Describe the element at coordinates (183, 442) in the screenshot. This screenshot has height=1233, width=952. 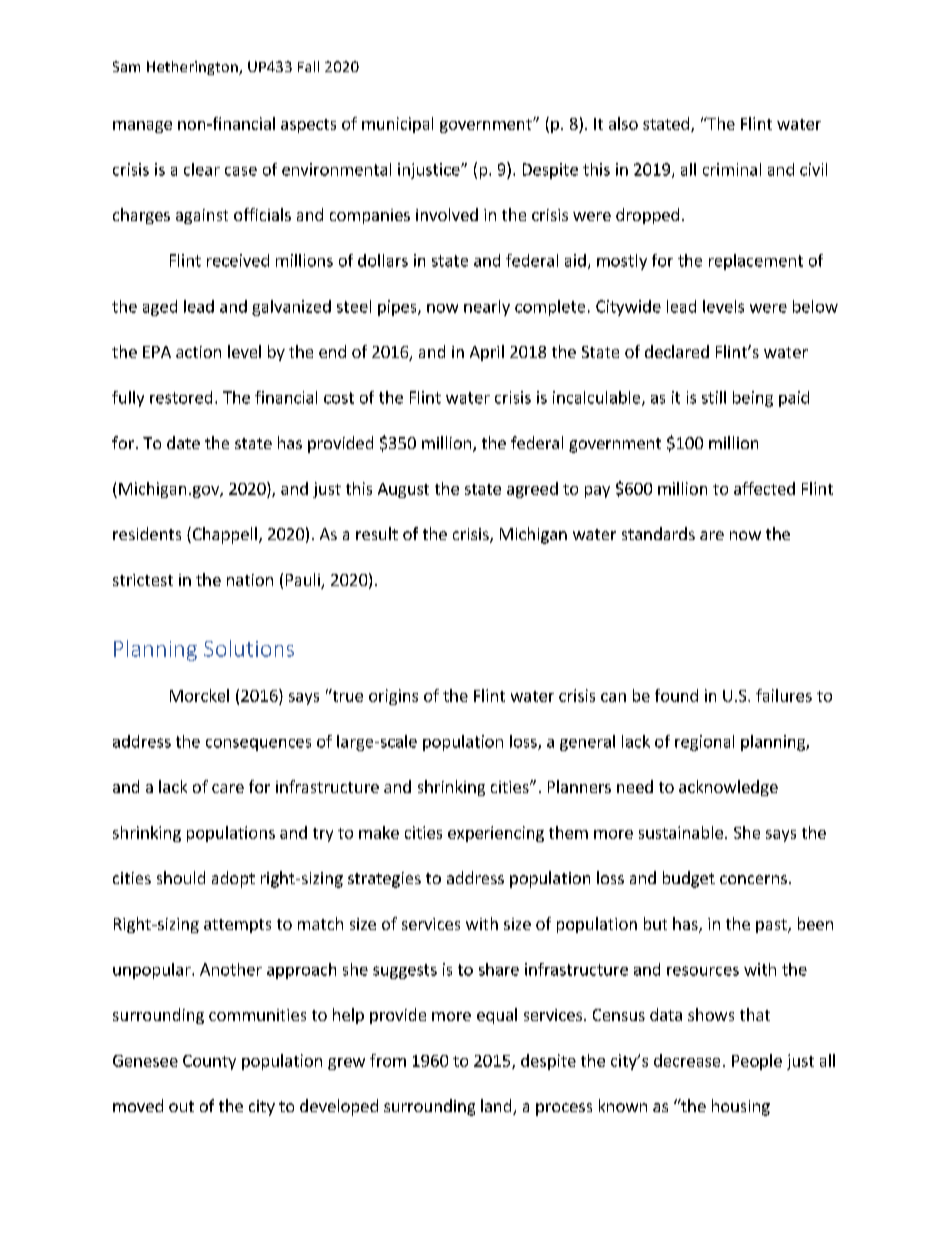
I see `date` at that location.
